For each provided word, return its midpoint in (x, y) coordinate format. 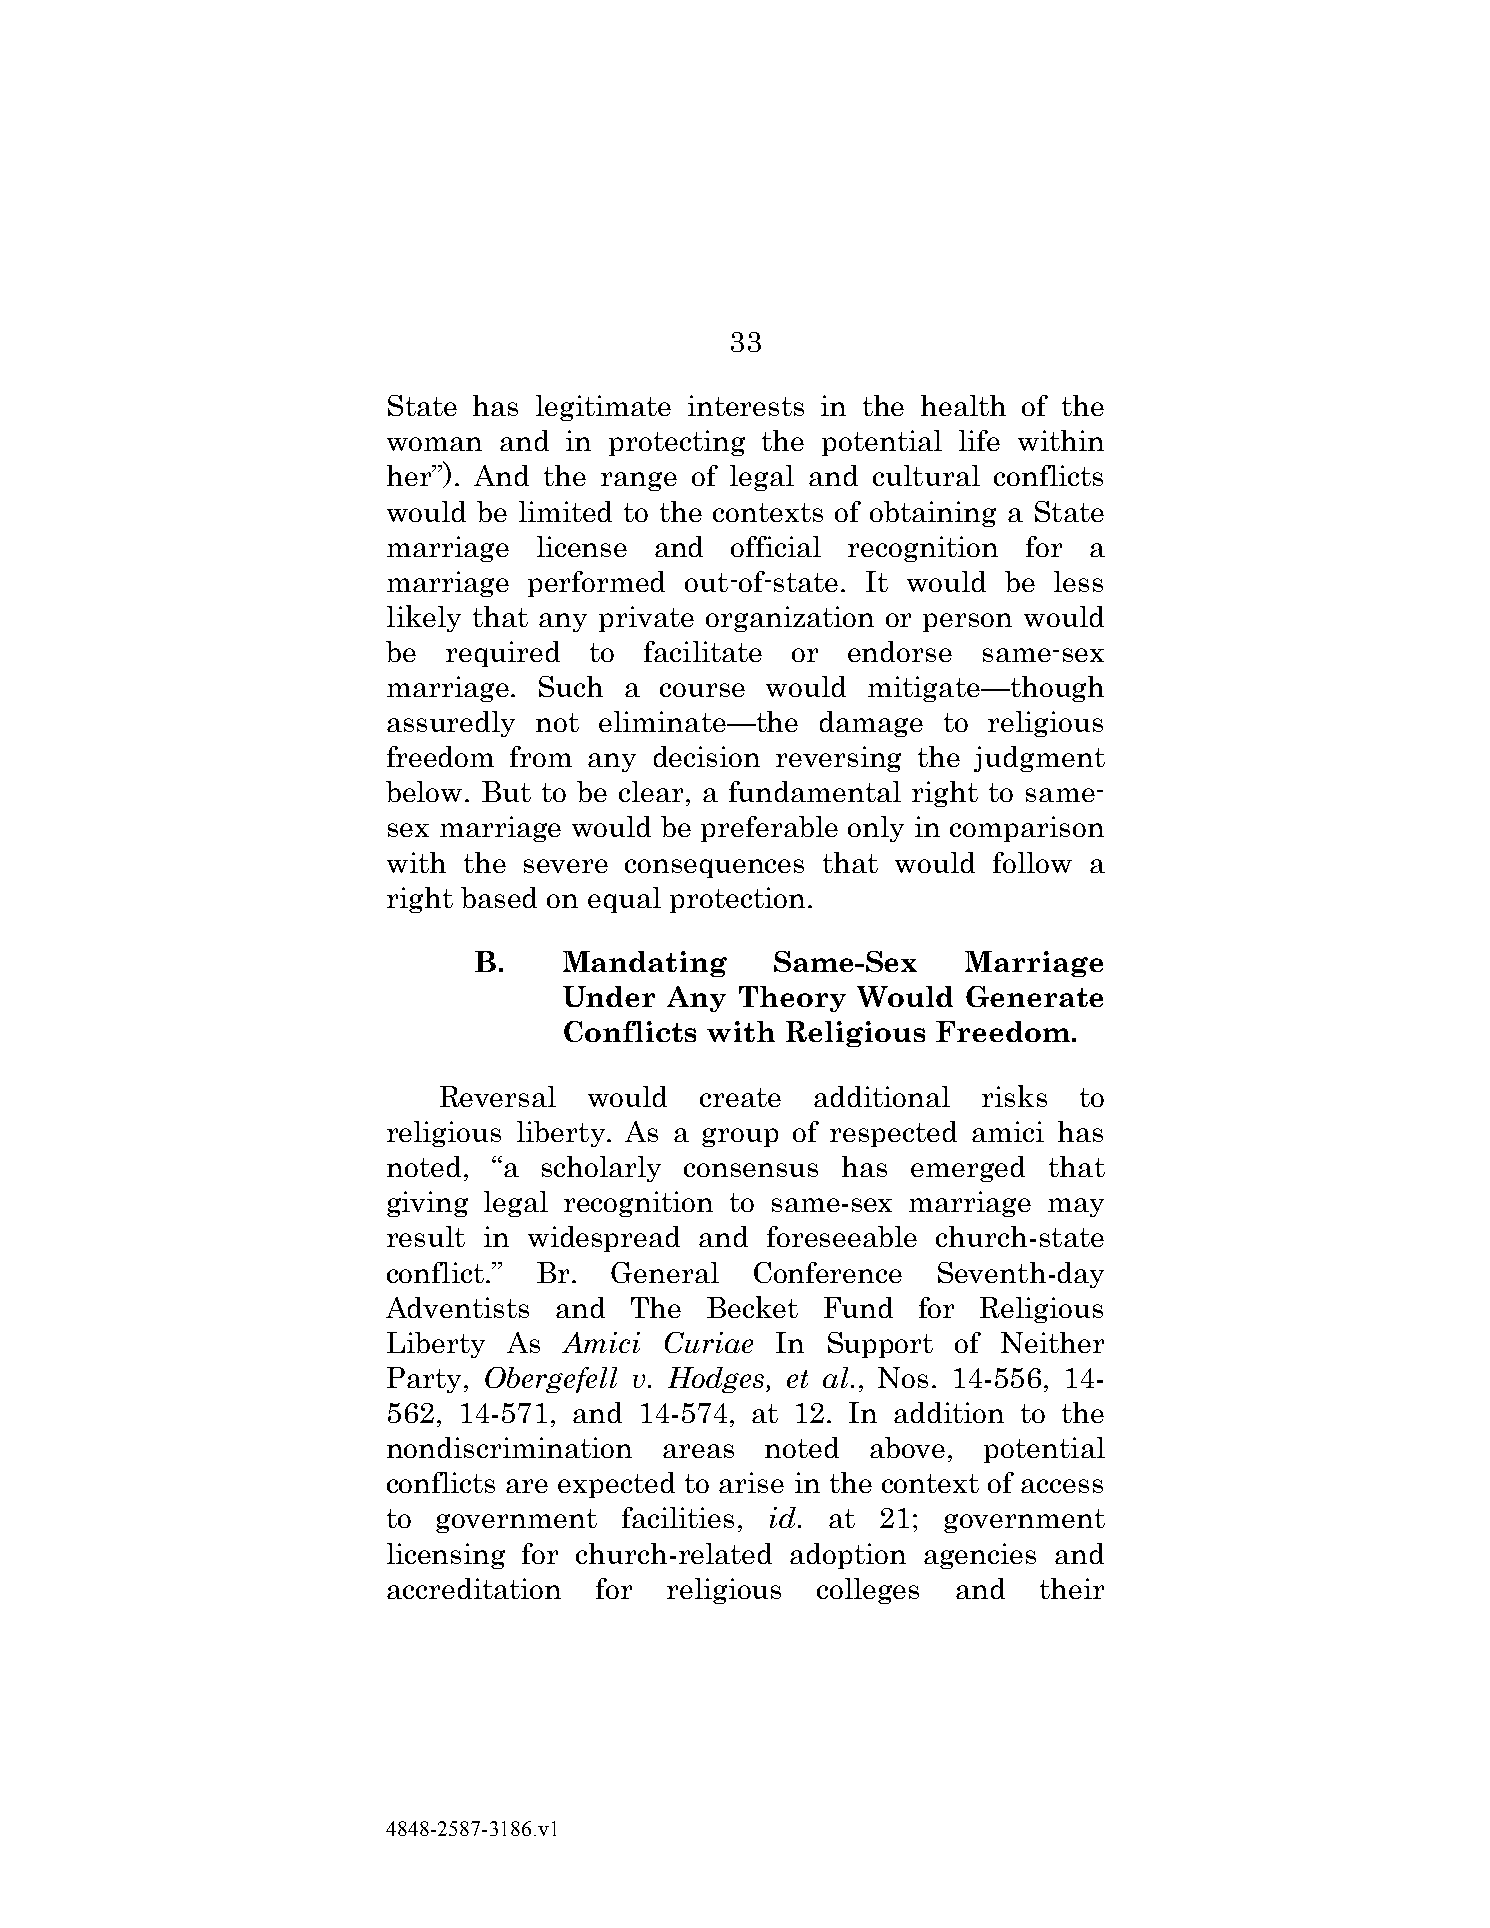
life (979, 440)
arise (751, 1482)
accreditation (474, 1588)
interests (746, 405)
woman (434, 444)
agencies (980, 1556)
